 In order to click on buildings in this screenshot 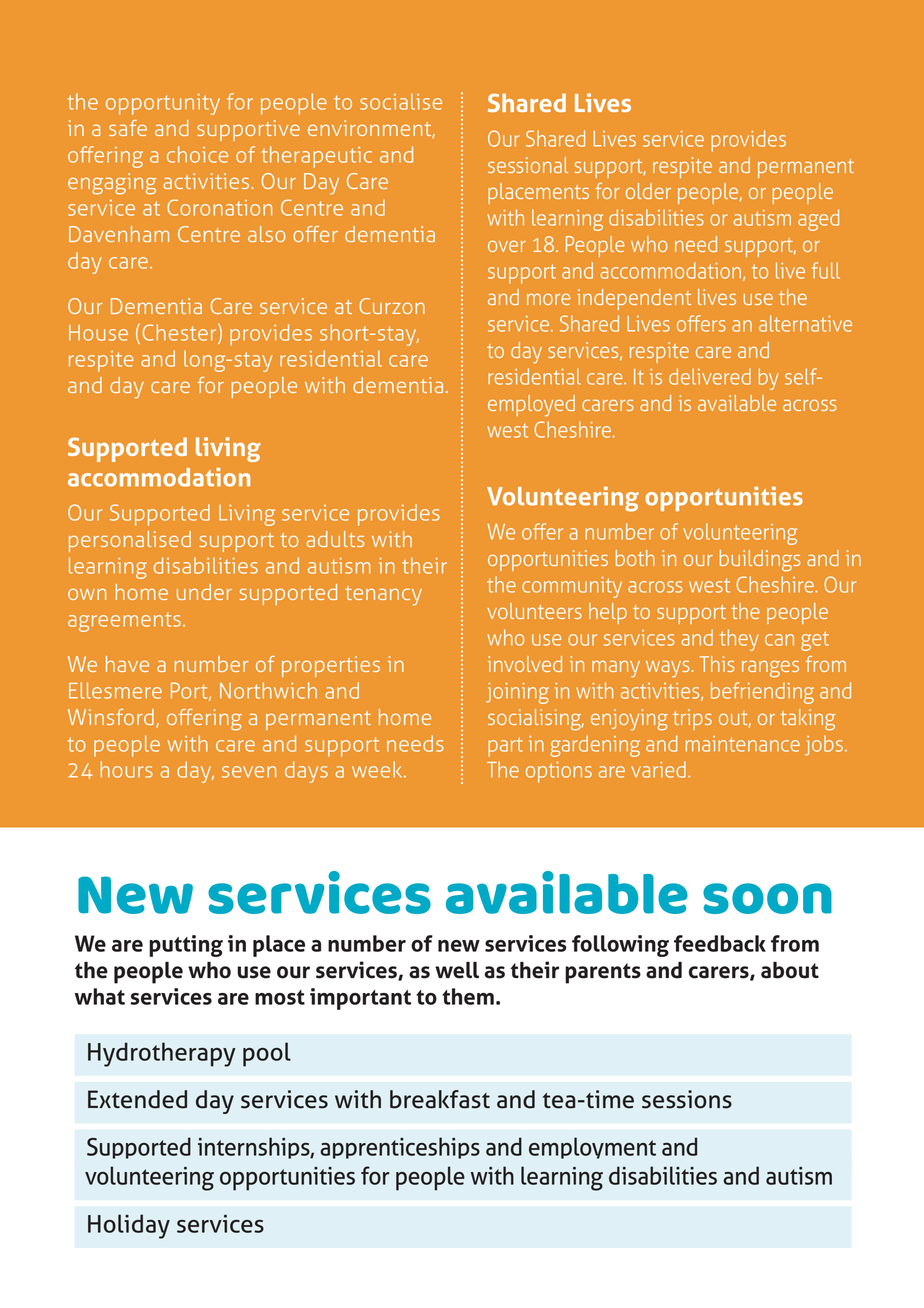, I will do `click(760, 561)`.
